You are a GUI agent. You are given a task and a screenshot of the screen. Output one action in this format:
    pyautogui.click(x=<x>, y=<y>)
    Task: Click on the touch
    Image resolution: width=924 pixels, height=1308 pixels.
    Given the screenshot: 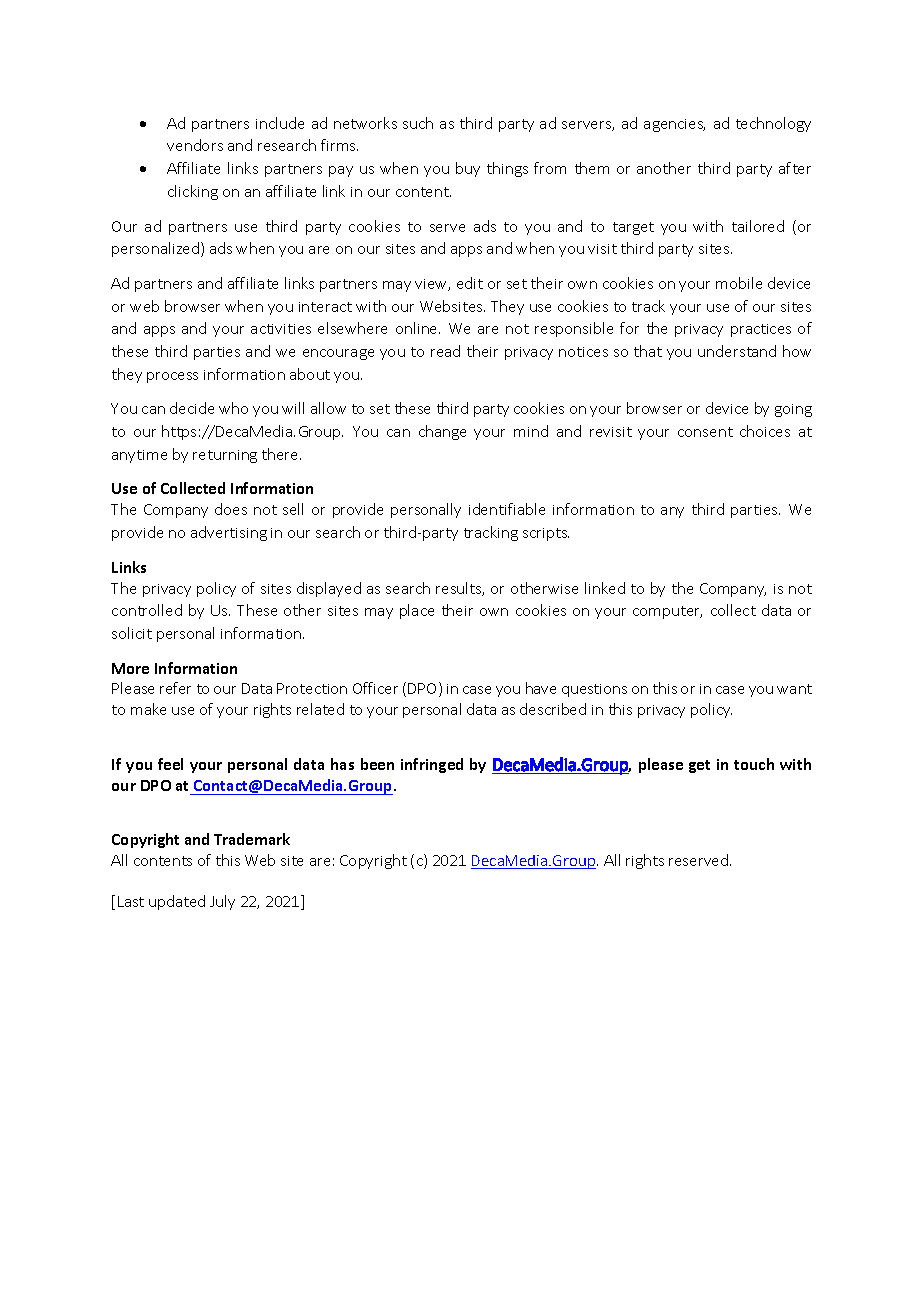 What is the action you would take?
    pyautogui.click(x=754, y=764)
